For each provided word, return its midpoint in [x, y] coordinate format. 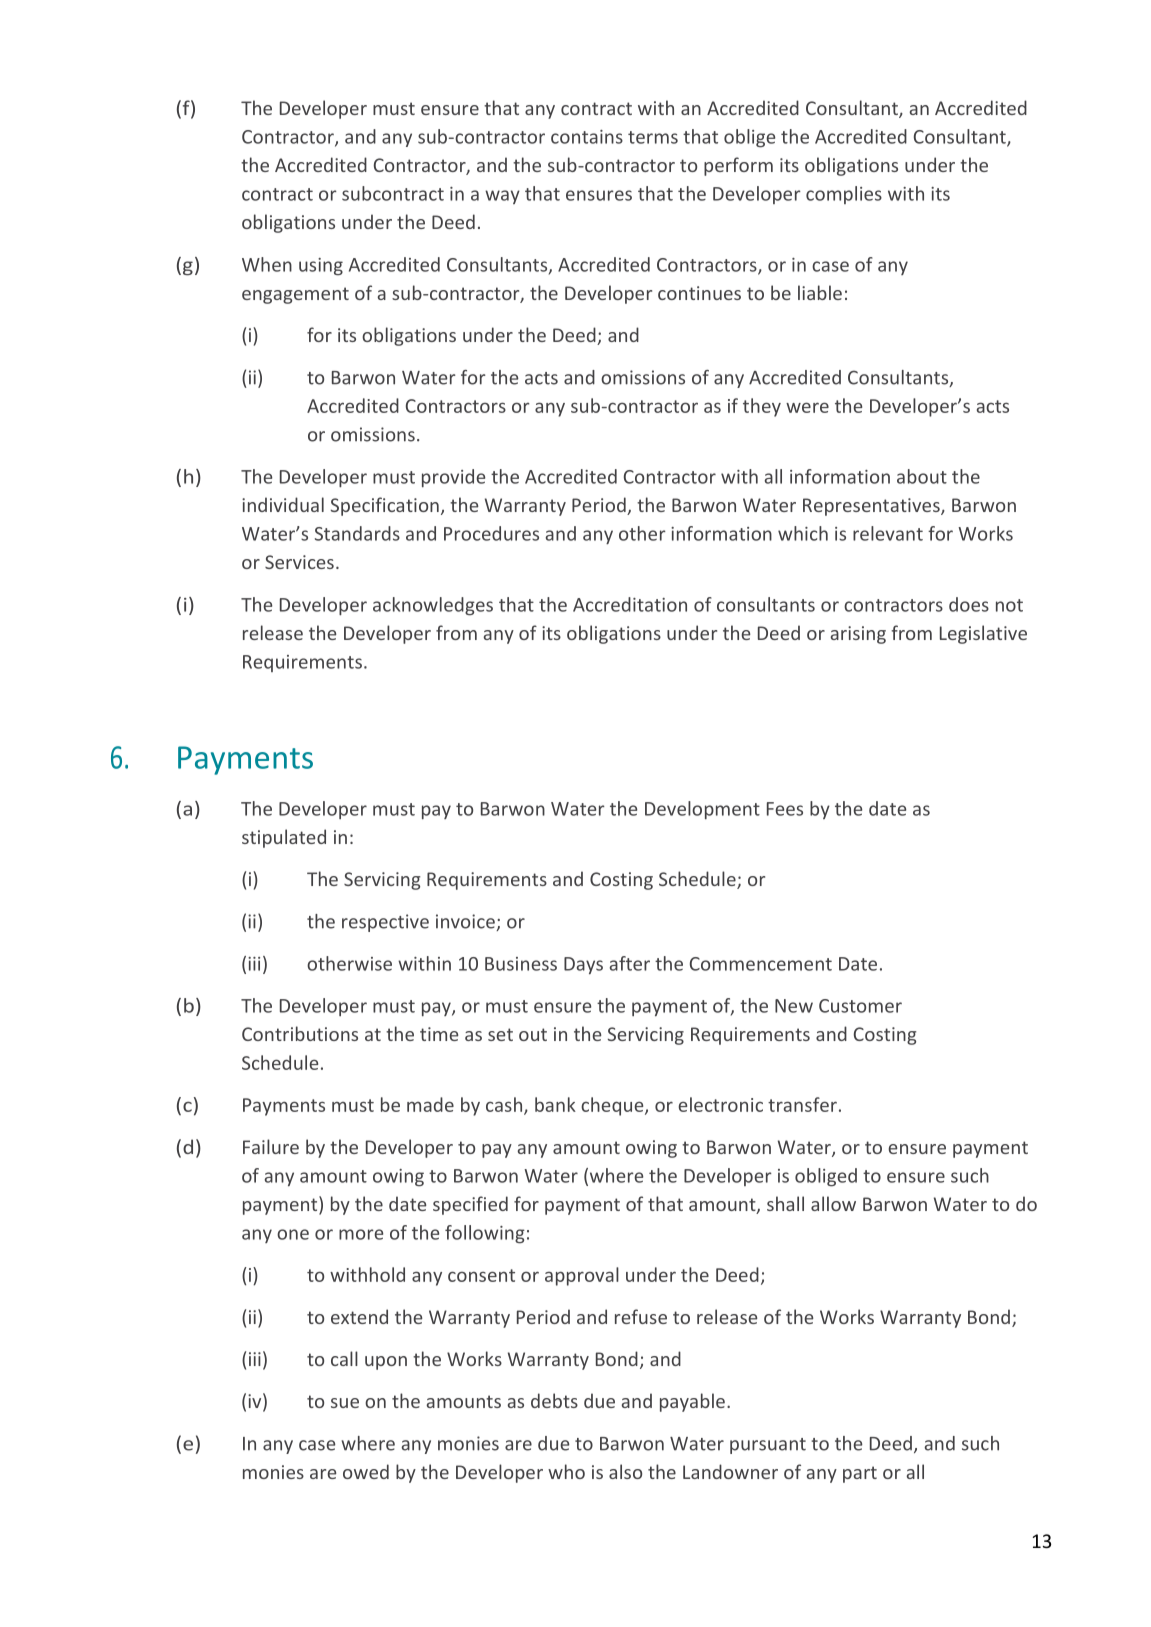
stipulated [284, 838]
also [625, 1471]
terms [653, 137]
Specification [385, 506]
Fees [785, 809]
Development [702, 810]
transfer [802, 1104]
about [922, 476]
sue [345, 1403]
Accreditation [630, 604]
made [430, 1104]
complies [844, 195]
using [321, 267]
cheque [613, 1106]
